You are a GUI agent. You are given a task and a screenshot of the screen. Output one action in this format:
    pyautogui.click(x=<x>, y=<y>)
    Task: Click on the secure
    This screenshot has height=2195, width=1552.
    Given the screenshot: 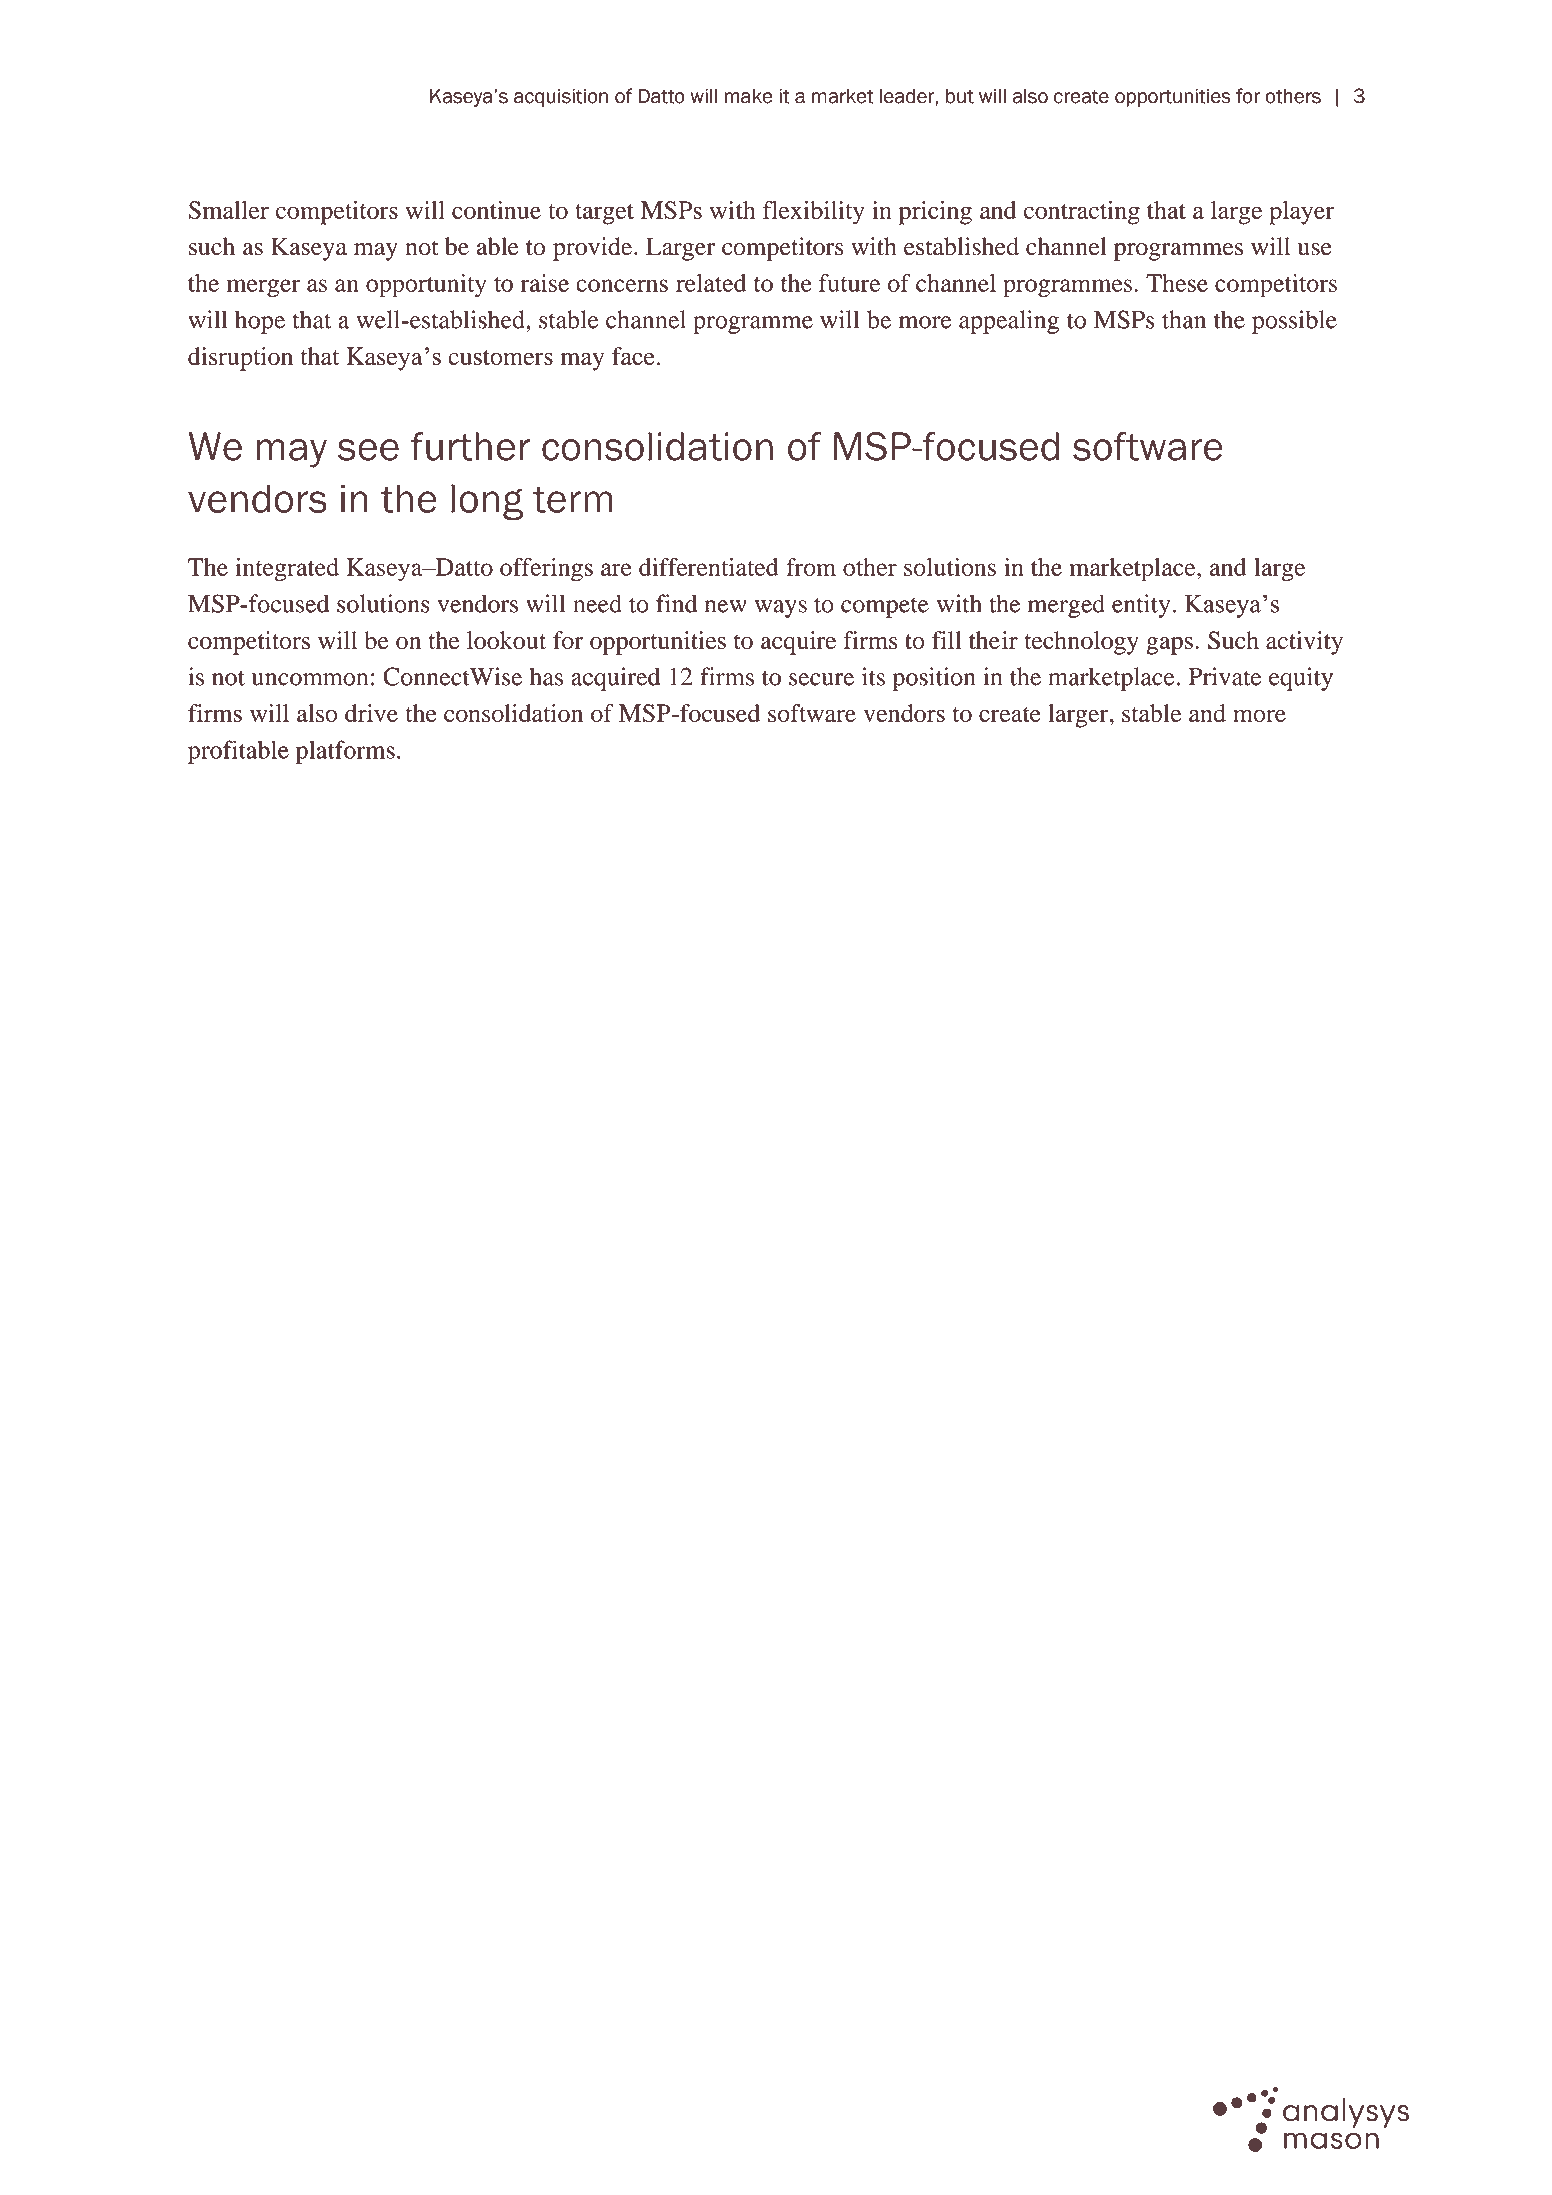 What is the action you would take?
    pyautogui.click(x=821, y=679)
